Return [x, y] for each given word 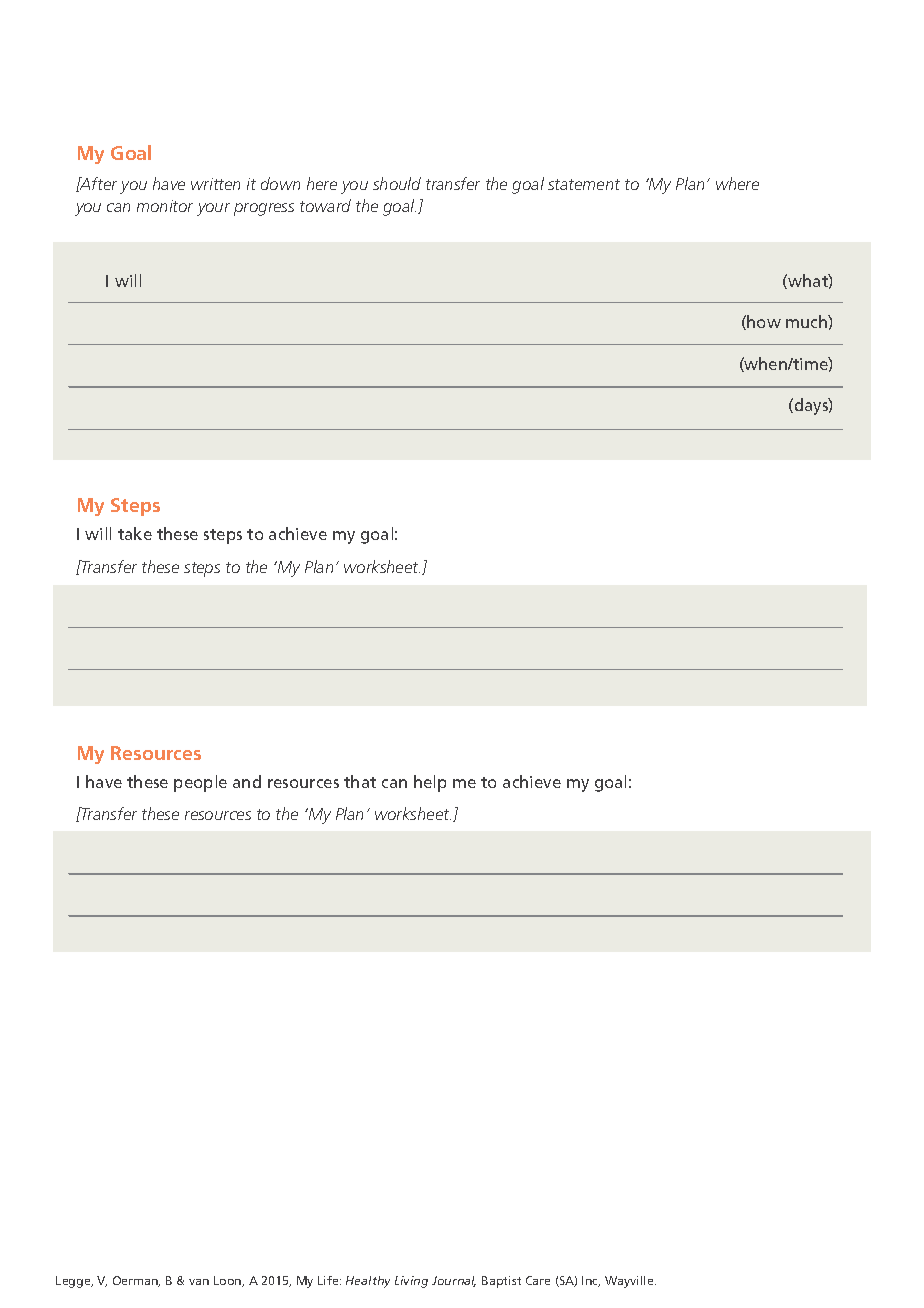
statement [584, 184]
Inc [591, 1281]
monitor [165, 206]
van [199, 1282]
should [397, 183]
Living [411, 1282]
